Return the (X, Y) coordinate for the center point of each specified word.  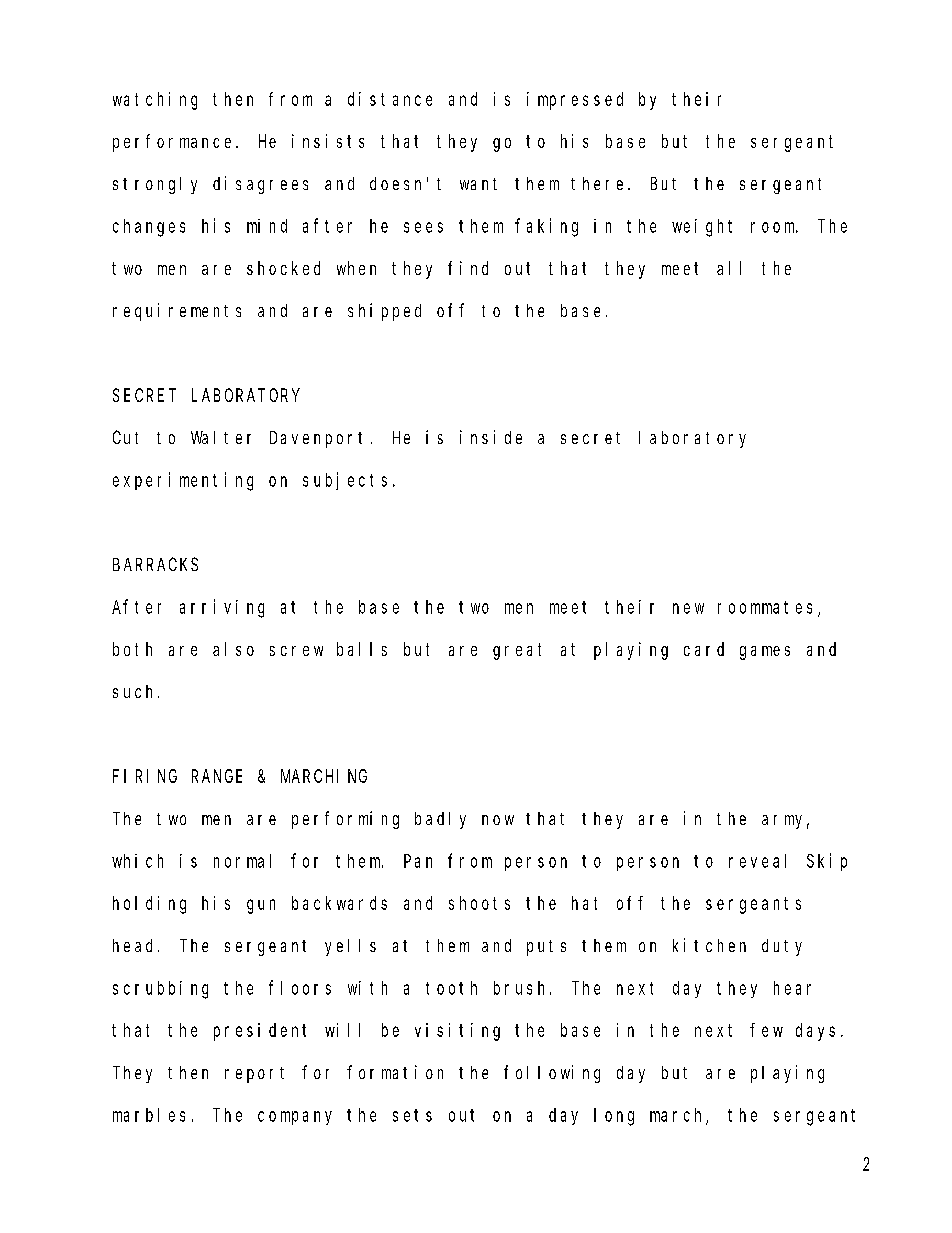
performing (345, 820)
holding (149, 905)
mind (267, 226)
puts (546, 948)
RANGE (217, 776)
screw (296, 651)
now (498, 820)
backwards (339, 903)
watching (155, 101)
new (688, 608)
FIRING (145, 776)
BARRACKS (155, 564)
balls (362, 649)
